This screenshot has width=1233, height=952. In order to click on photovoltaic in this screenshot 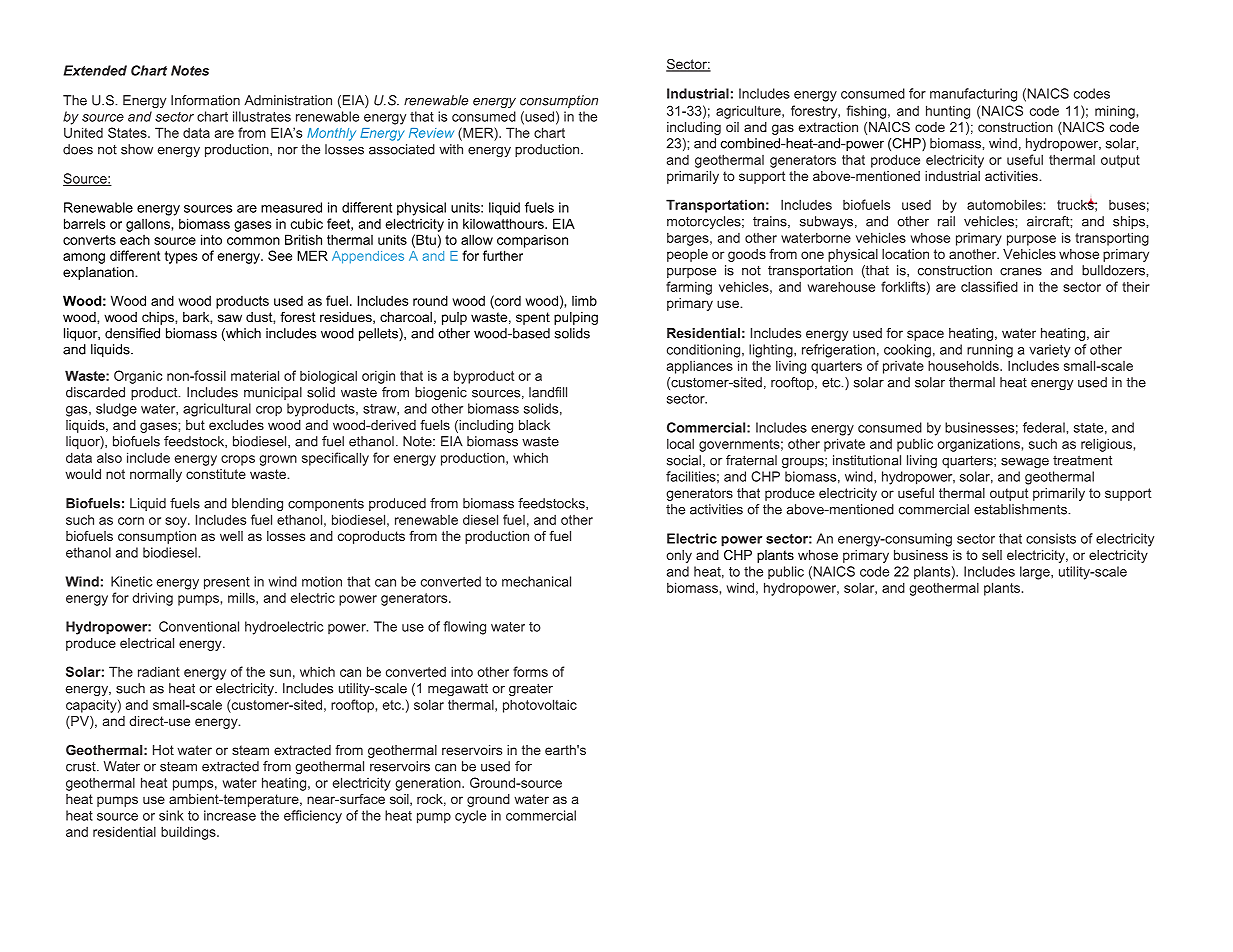, I will do `click(540, 706)`.
